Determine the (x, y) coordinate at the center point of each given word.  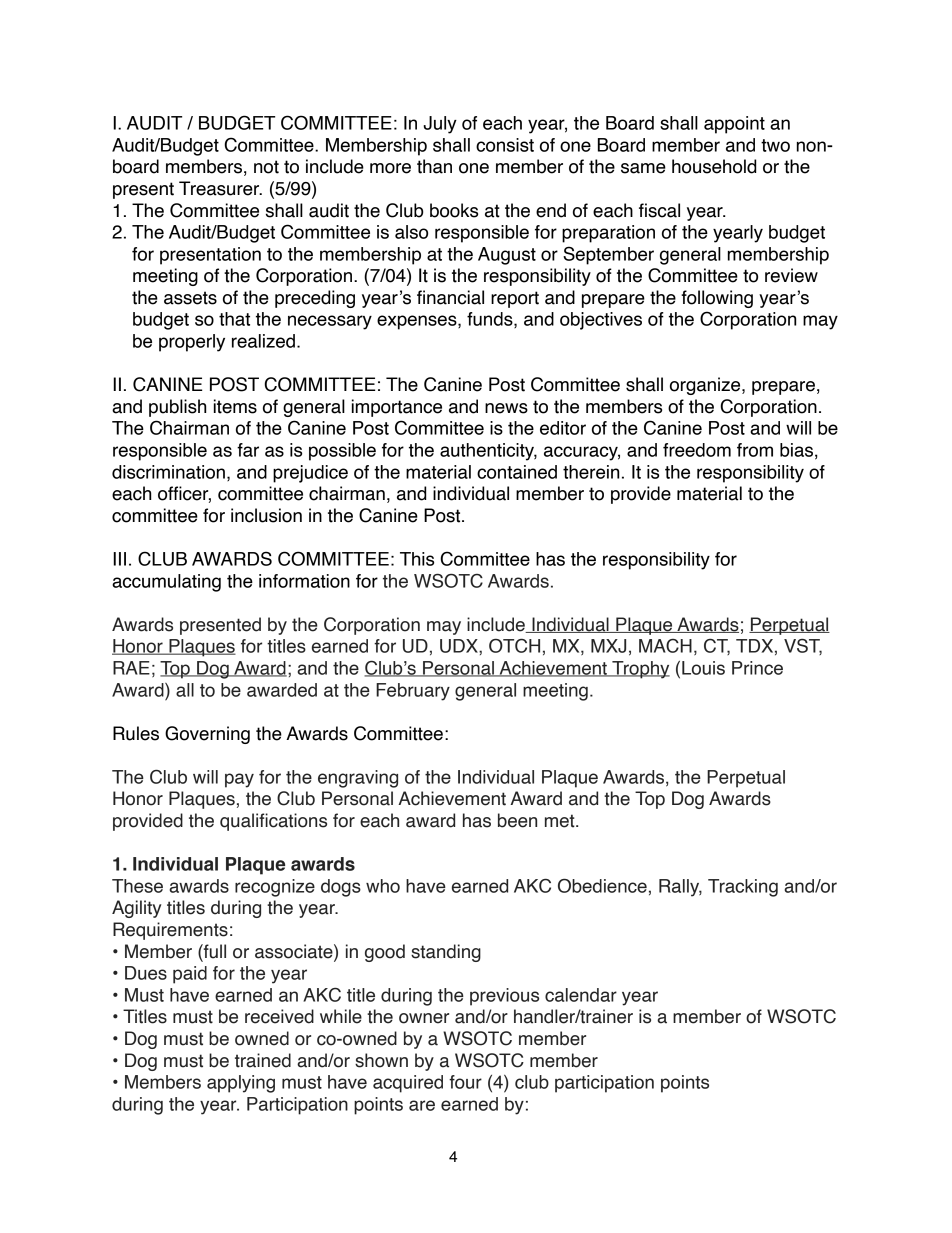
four (465, 1082)
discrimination (168, 472)
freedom (697, 450)
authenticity (488, 452)
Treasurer (220, 188)
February (413, 692)
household (714, 166)
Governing (207, 735)
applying (241, 1084)
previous (504, 997)
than (434, 166)
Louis (703, 668)
